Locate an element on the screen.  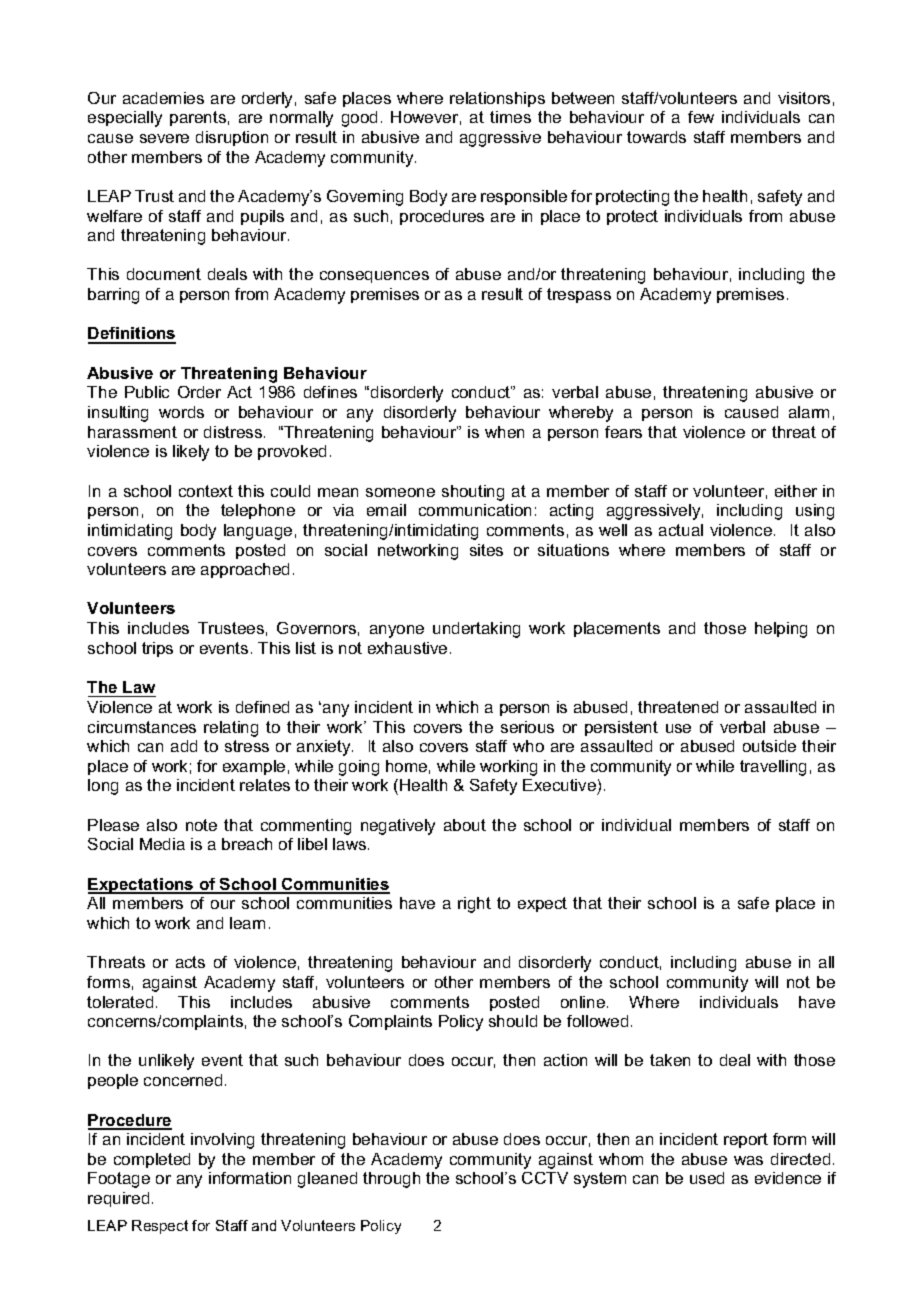
few is located at coordinates (701, 117).
